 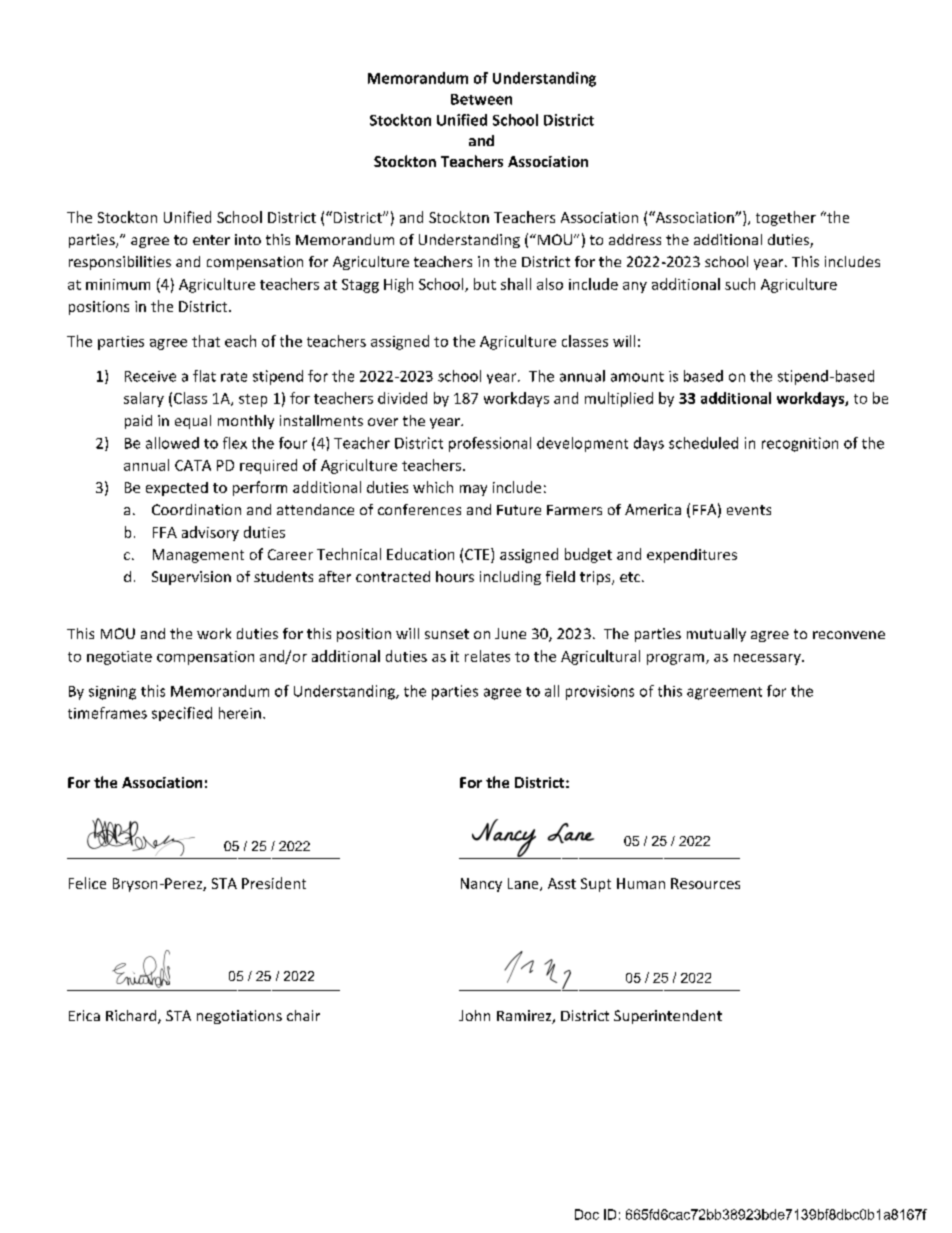 What do you see at coordinates (786, 218) in the image?
I see `together` at bounding box center [786, 218].
